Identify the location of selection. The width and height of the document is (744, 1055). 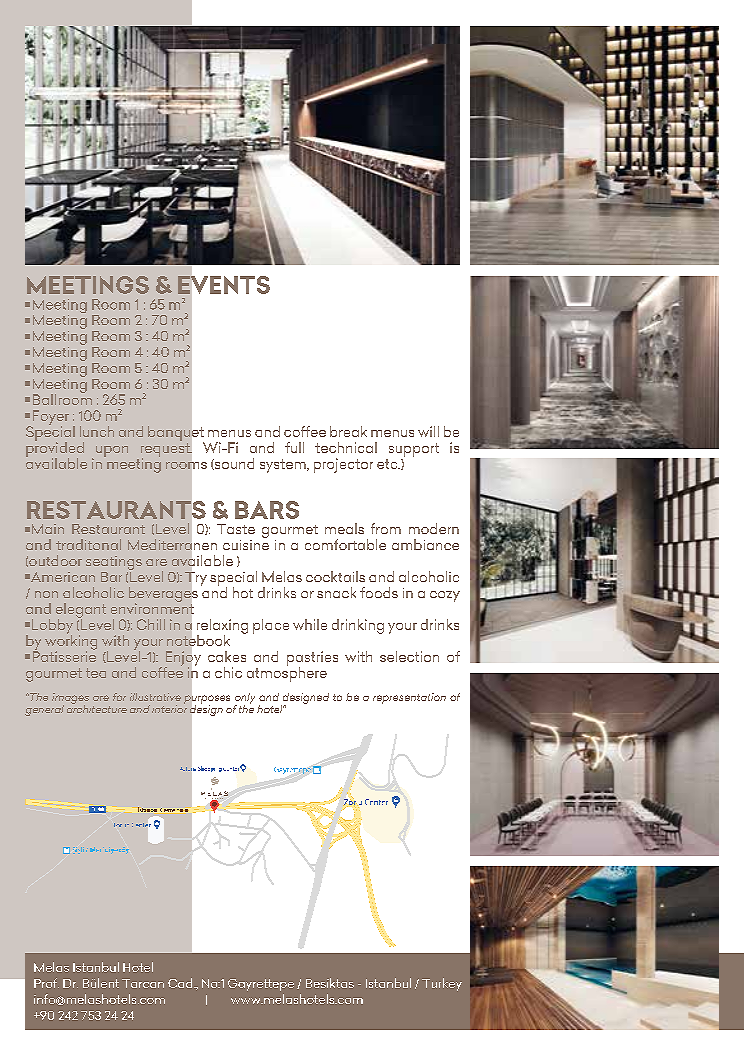
(409, 656).
